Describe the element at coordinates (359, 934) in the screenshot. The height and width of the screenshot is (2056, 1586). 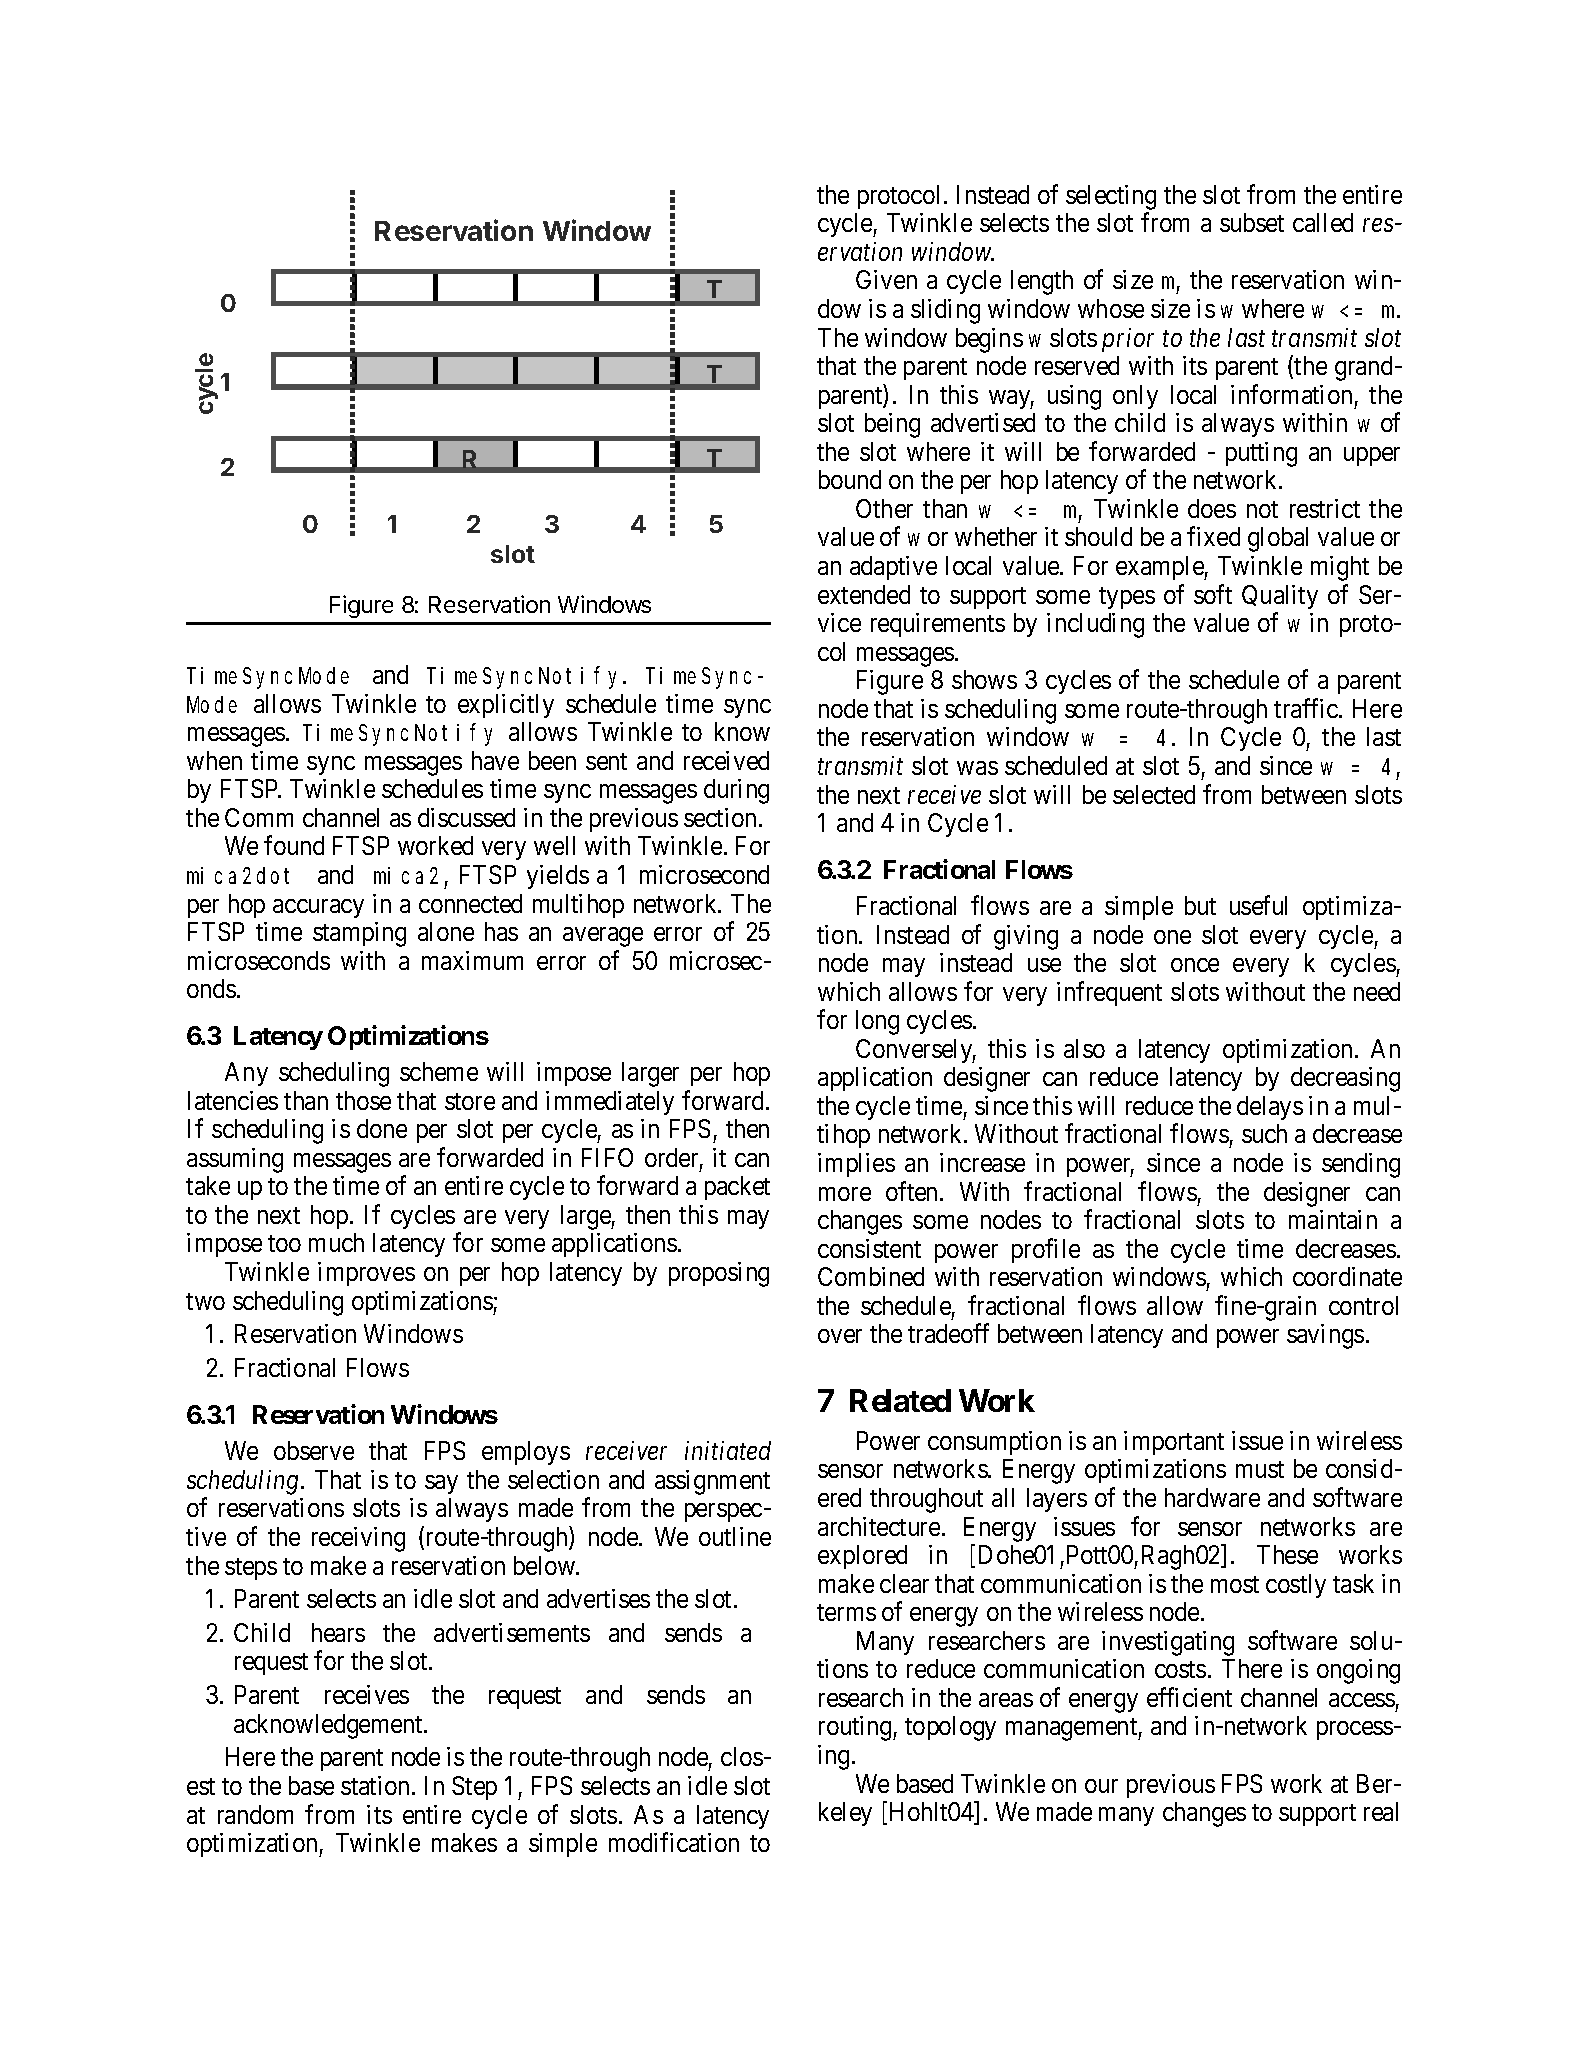
I see `stamping` at that location.
